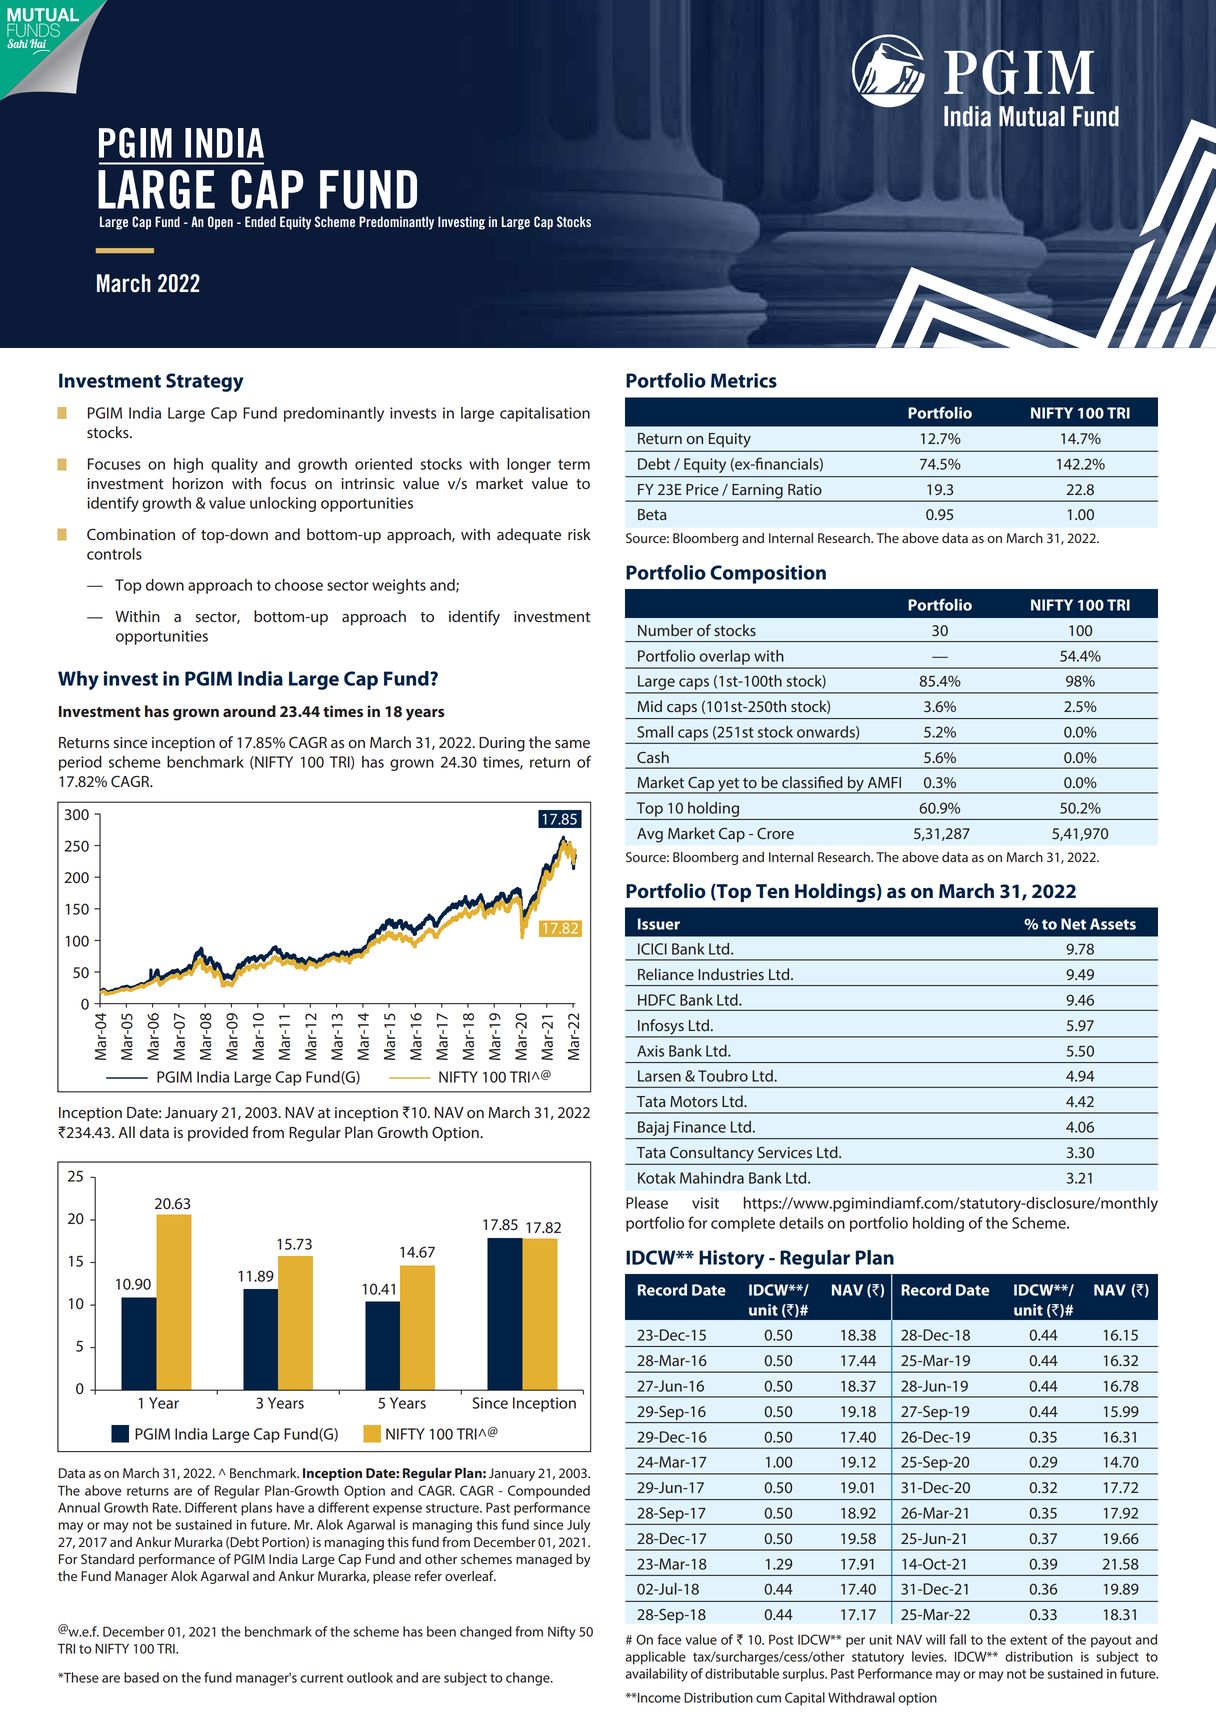 This screenshot has width=1216, height=1720. What do you see at coordinates (220, 223) in the screenshot?
I see `Open` at bounding box center [220, 223].
